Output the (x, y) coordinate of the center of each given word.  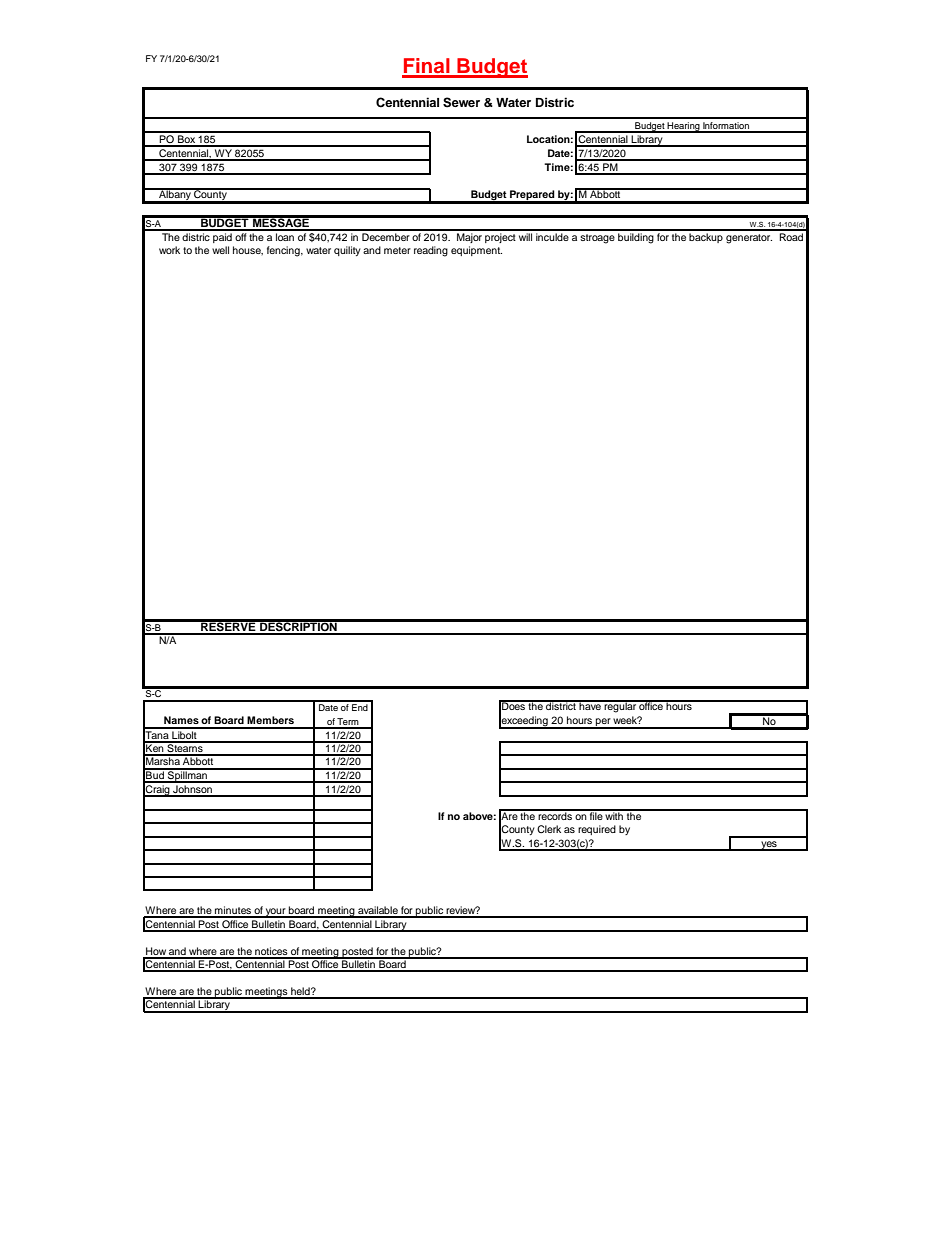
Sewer (461, 102)
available (378, 911)
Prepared (532, 196)
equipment (476, 251)
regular (620, 706)
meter (397, 250)
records (555, 815)
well (220, 250)
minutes (233, 911)
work (169, 250)
